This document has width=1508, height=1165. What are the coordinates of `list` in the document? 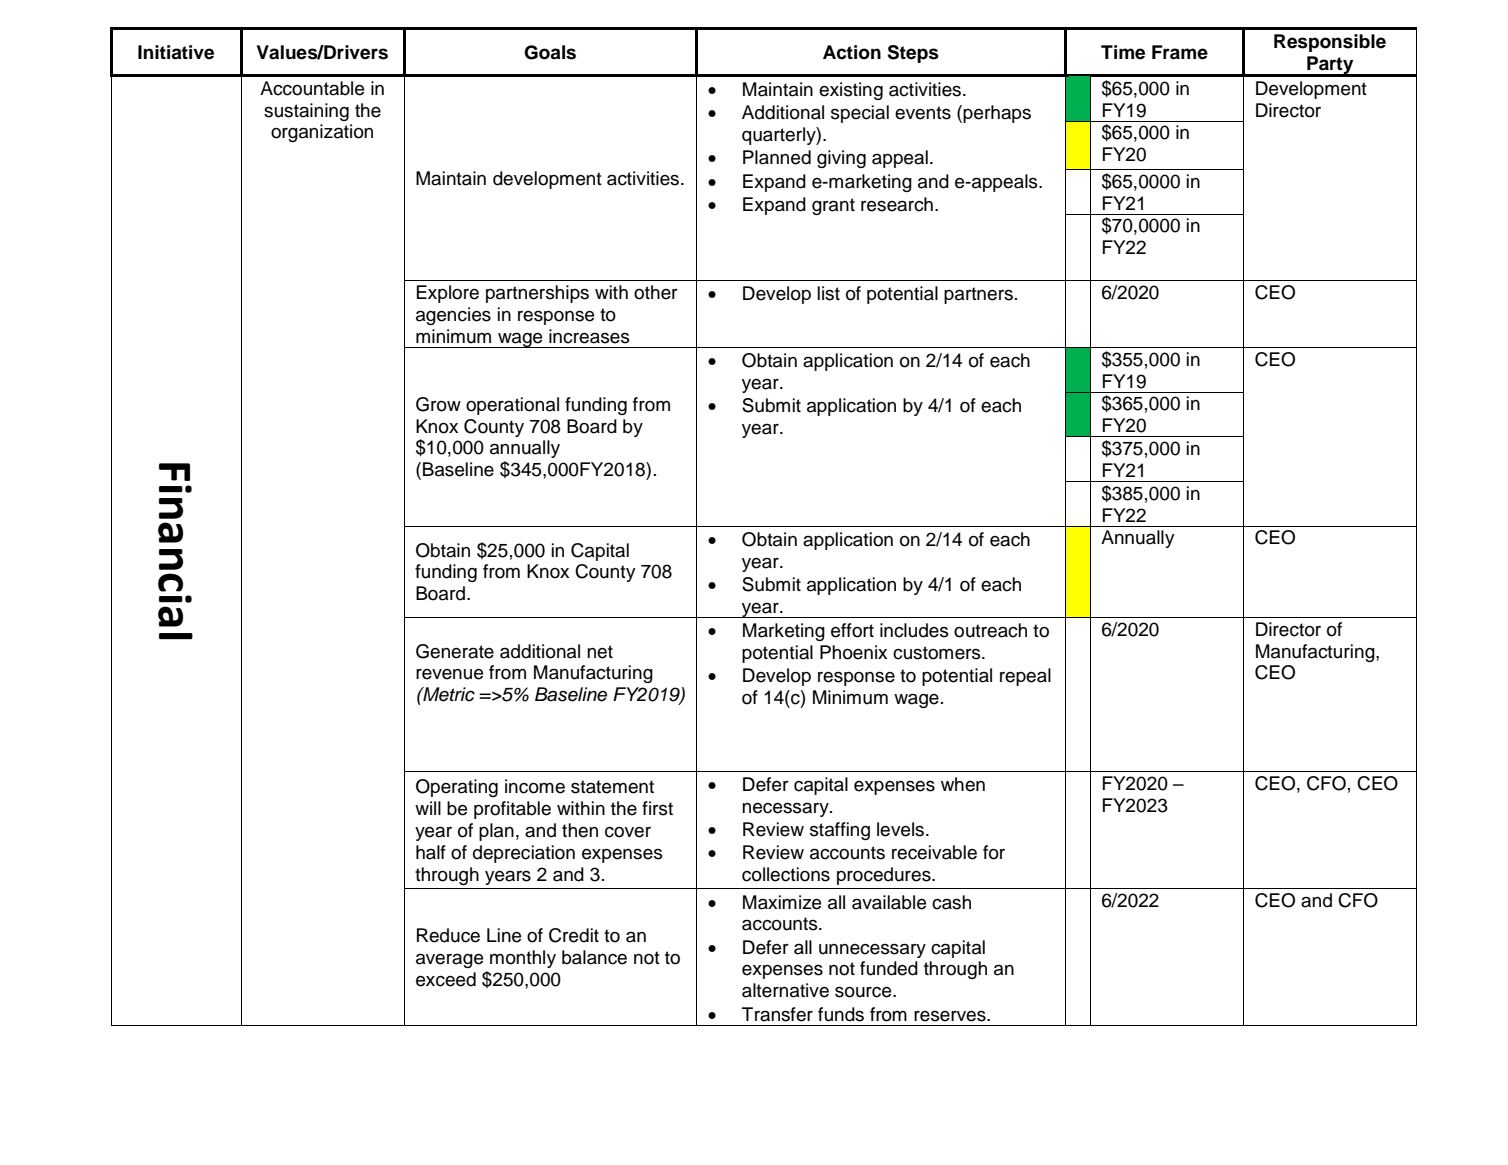 It's located at (829, 293).
